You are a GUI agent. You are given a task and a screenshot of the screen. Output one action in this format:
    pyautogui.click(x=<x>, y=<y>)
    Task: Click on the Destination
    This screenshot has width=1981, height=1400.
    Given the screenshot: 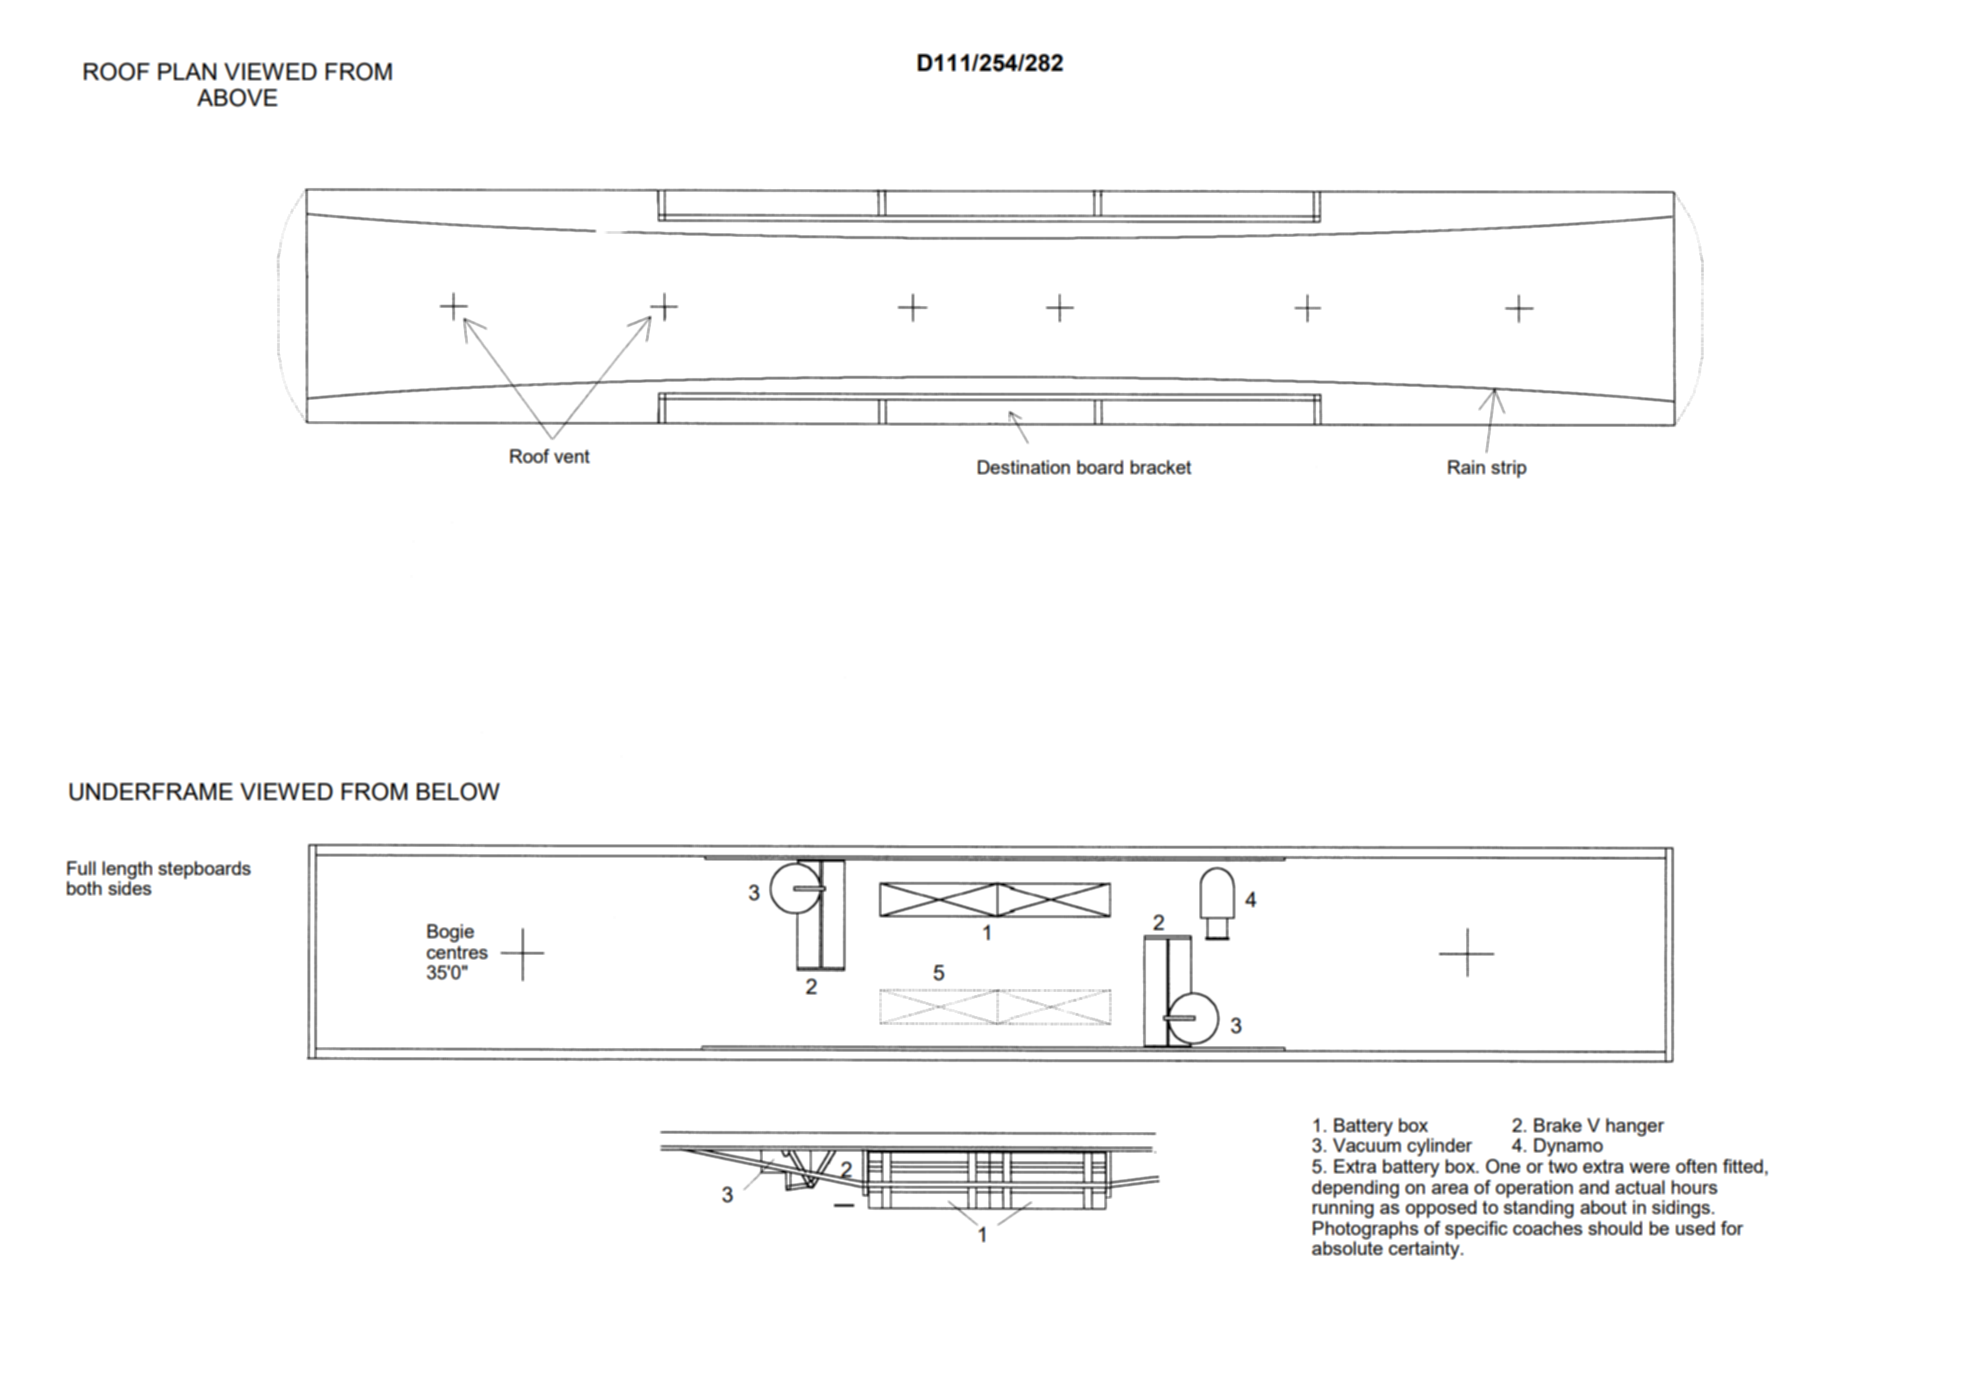 What is the action you would take?
    pyautogui.click(x=1024, y=467)
